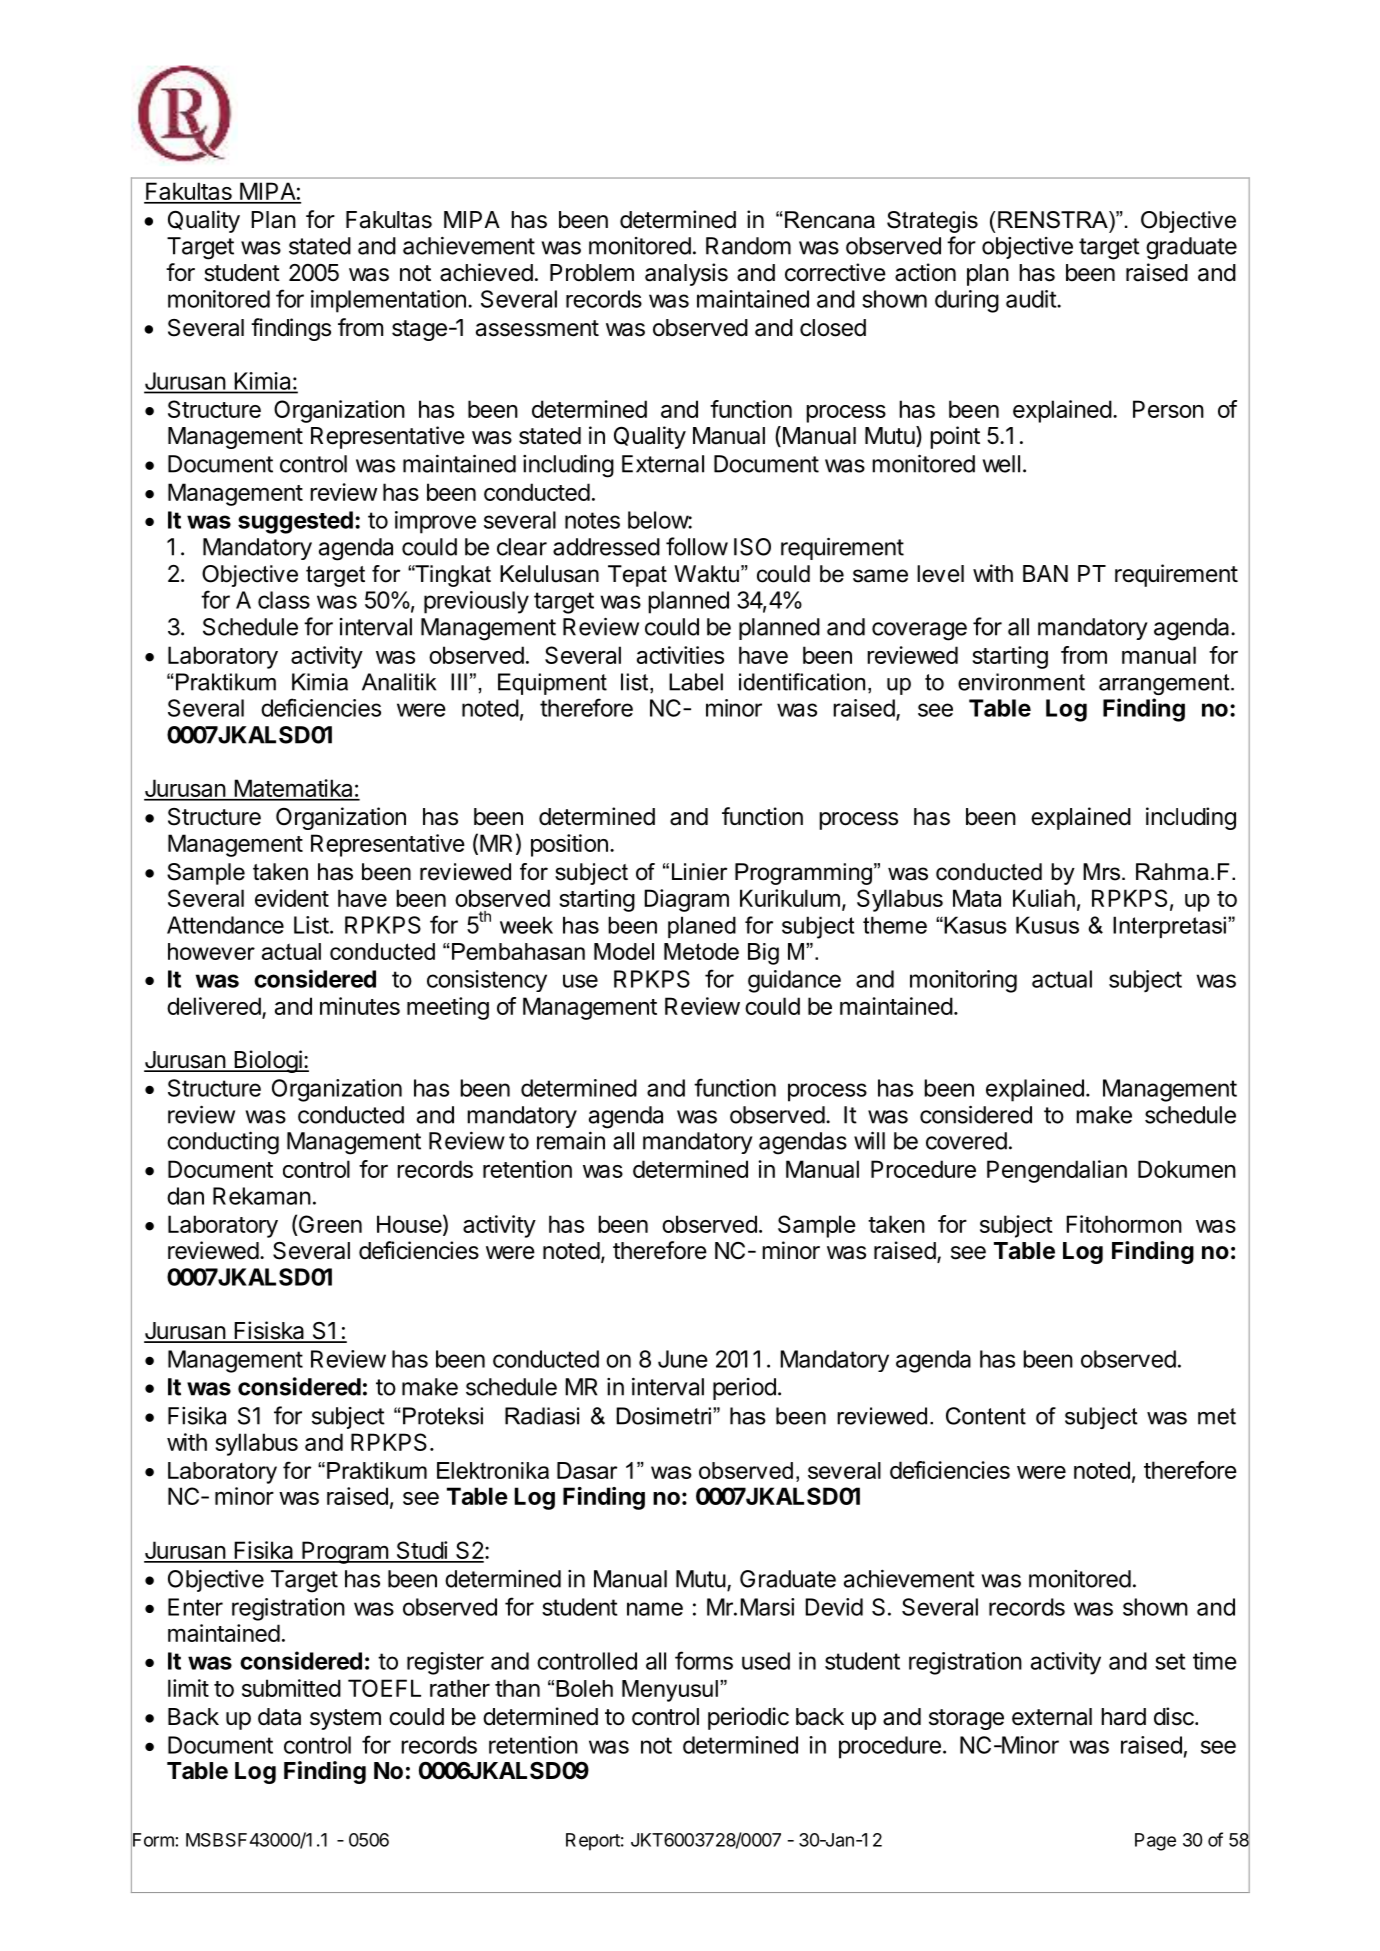 Image resolution: width=1380 pixels, height=1951 pixels. Describe the element at coordinates (686, 274) in the screenshot. I see `analysis` at that location.
